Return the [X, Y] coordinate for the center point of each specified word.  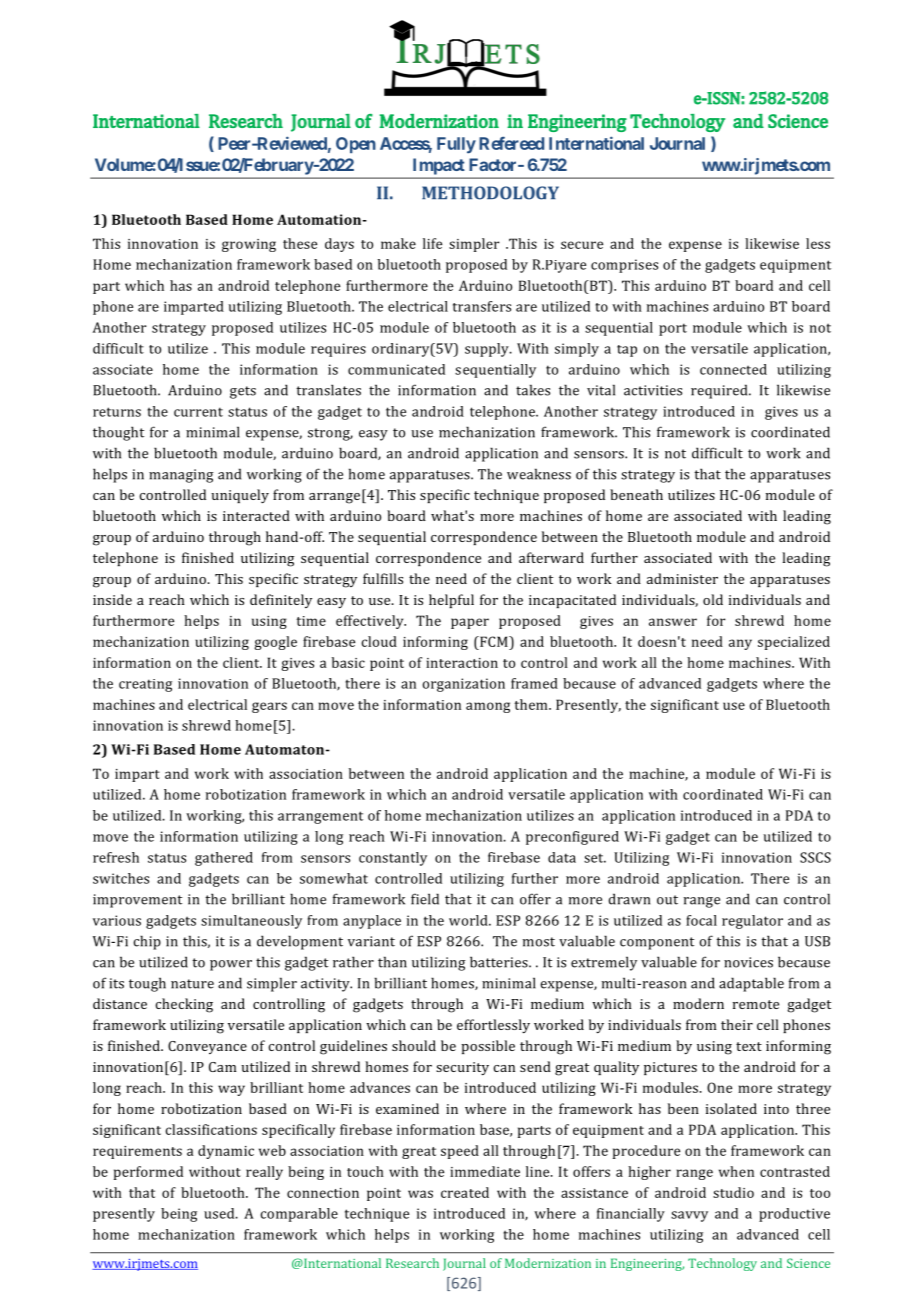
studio [733, 1192]
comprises [624, 266]
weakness [539, 474]
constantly [393, 859]
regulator [752, 922]
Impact [438, 167]
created [465, 1192]
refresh [116, 857]
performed [148, 1173]
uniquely [240, 496]
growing [249, 245]
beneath [636, 494]
